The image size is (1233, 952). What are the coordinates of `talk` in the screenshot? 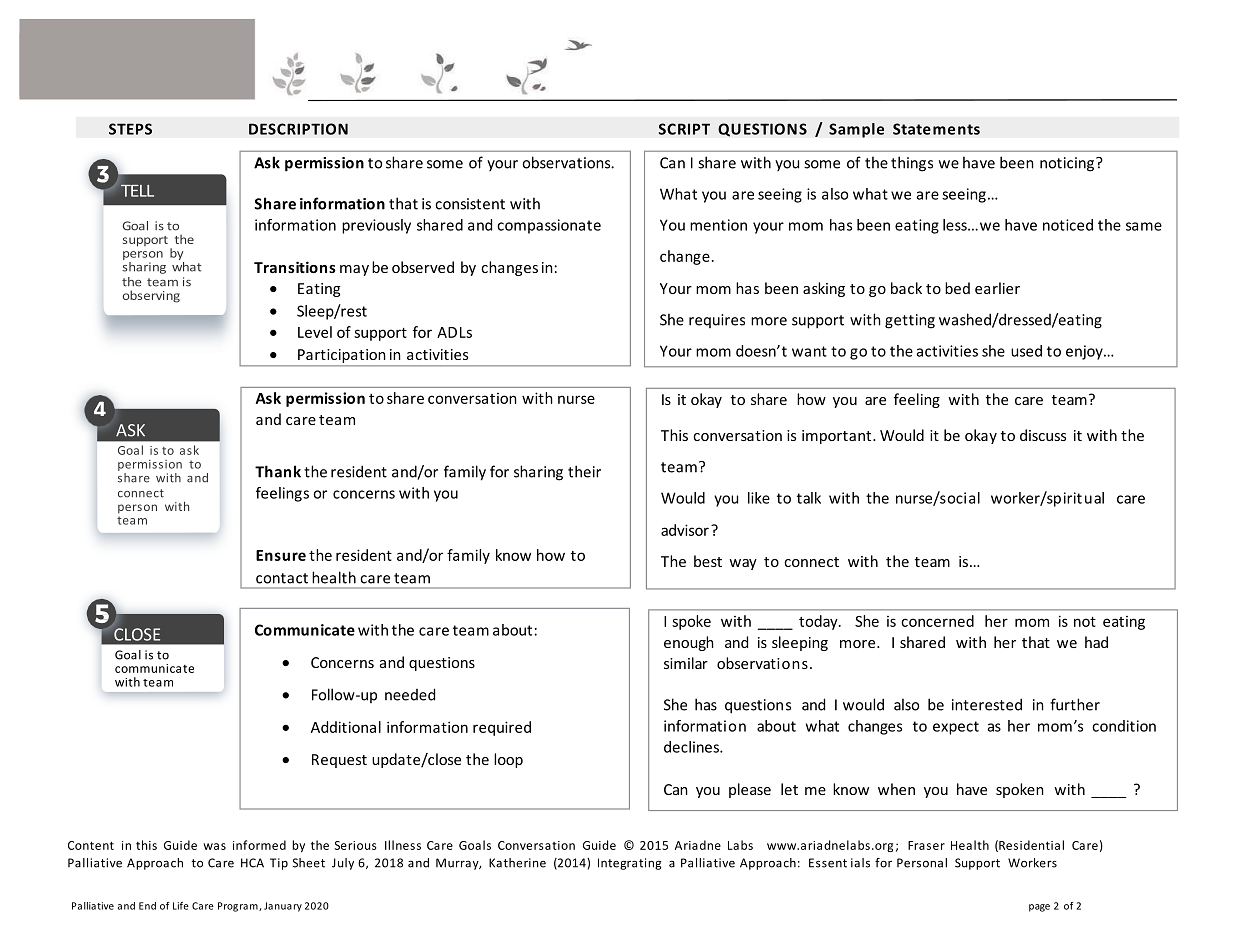 It's located at (809, 498).
